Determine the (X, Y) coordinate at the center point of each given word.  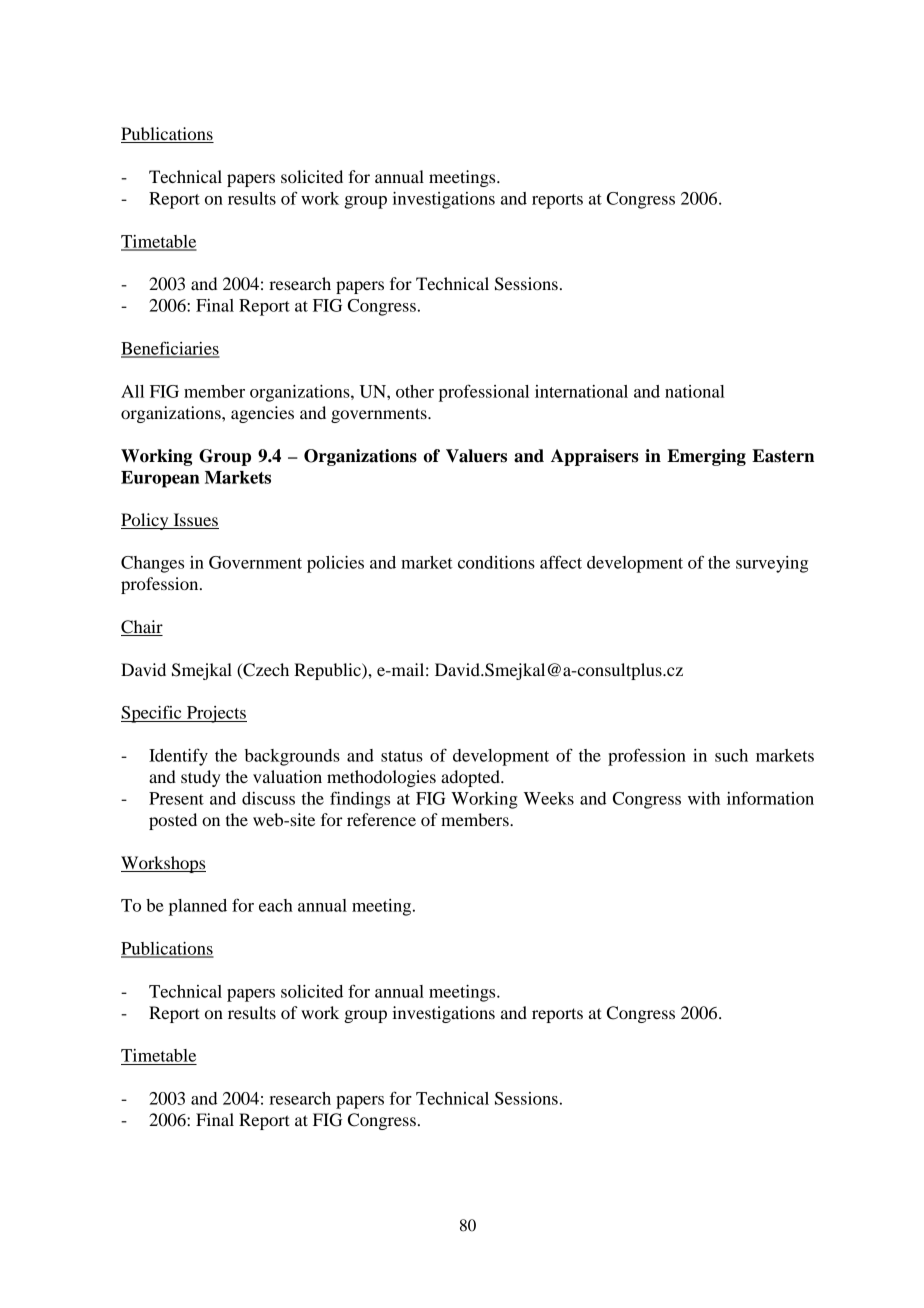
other (415, 391)
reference (381, 819)
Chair (142, 628)
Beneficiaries (170, 349)
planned (198, 907)
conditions (496, 562)
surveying (772, 564)
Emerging (706, 457)
